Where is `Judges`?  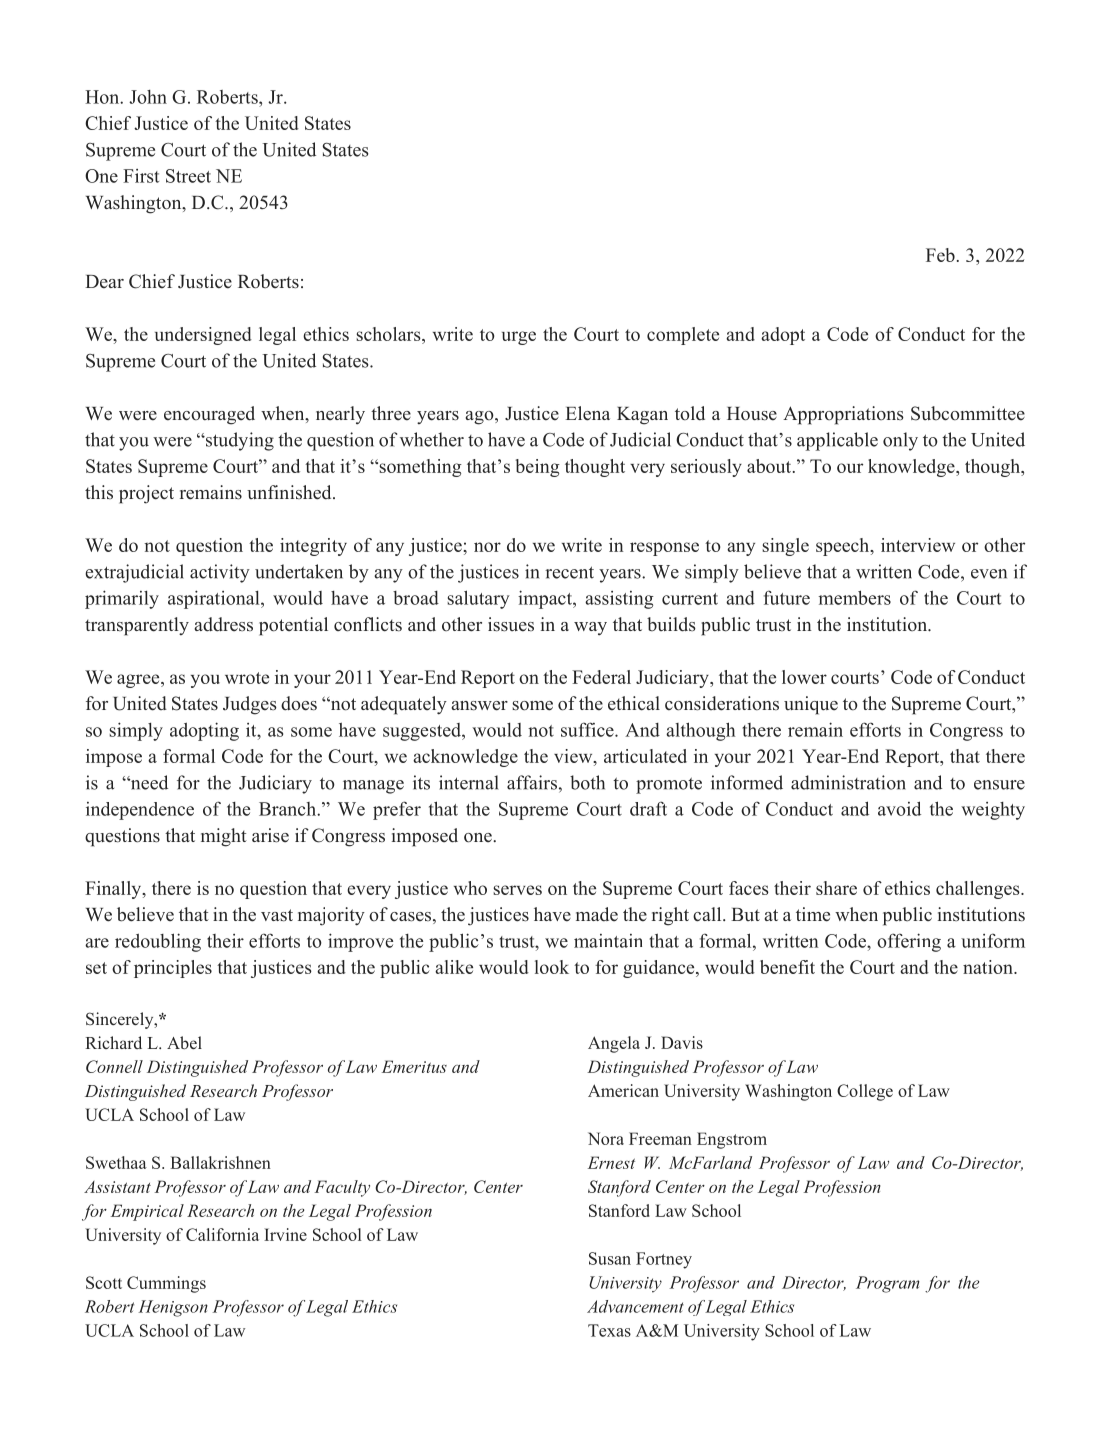 Judges is located at coordinates (250, 705).
